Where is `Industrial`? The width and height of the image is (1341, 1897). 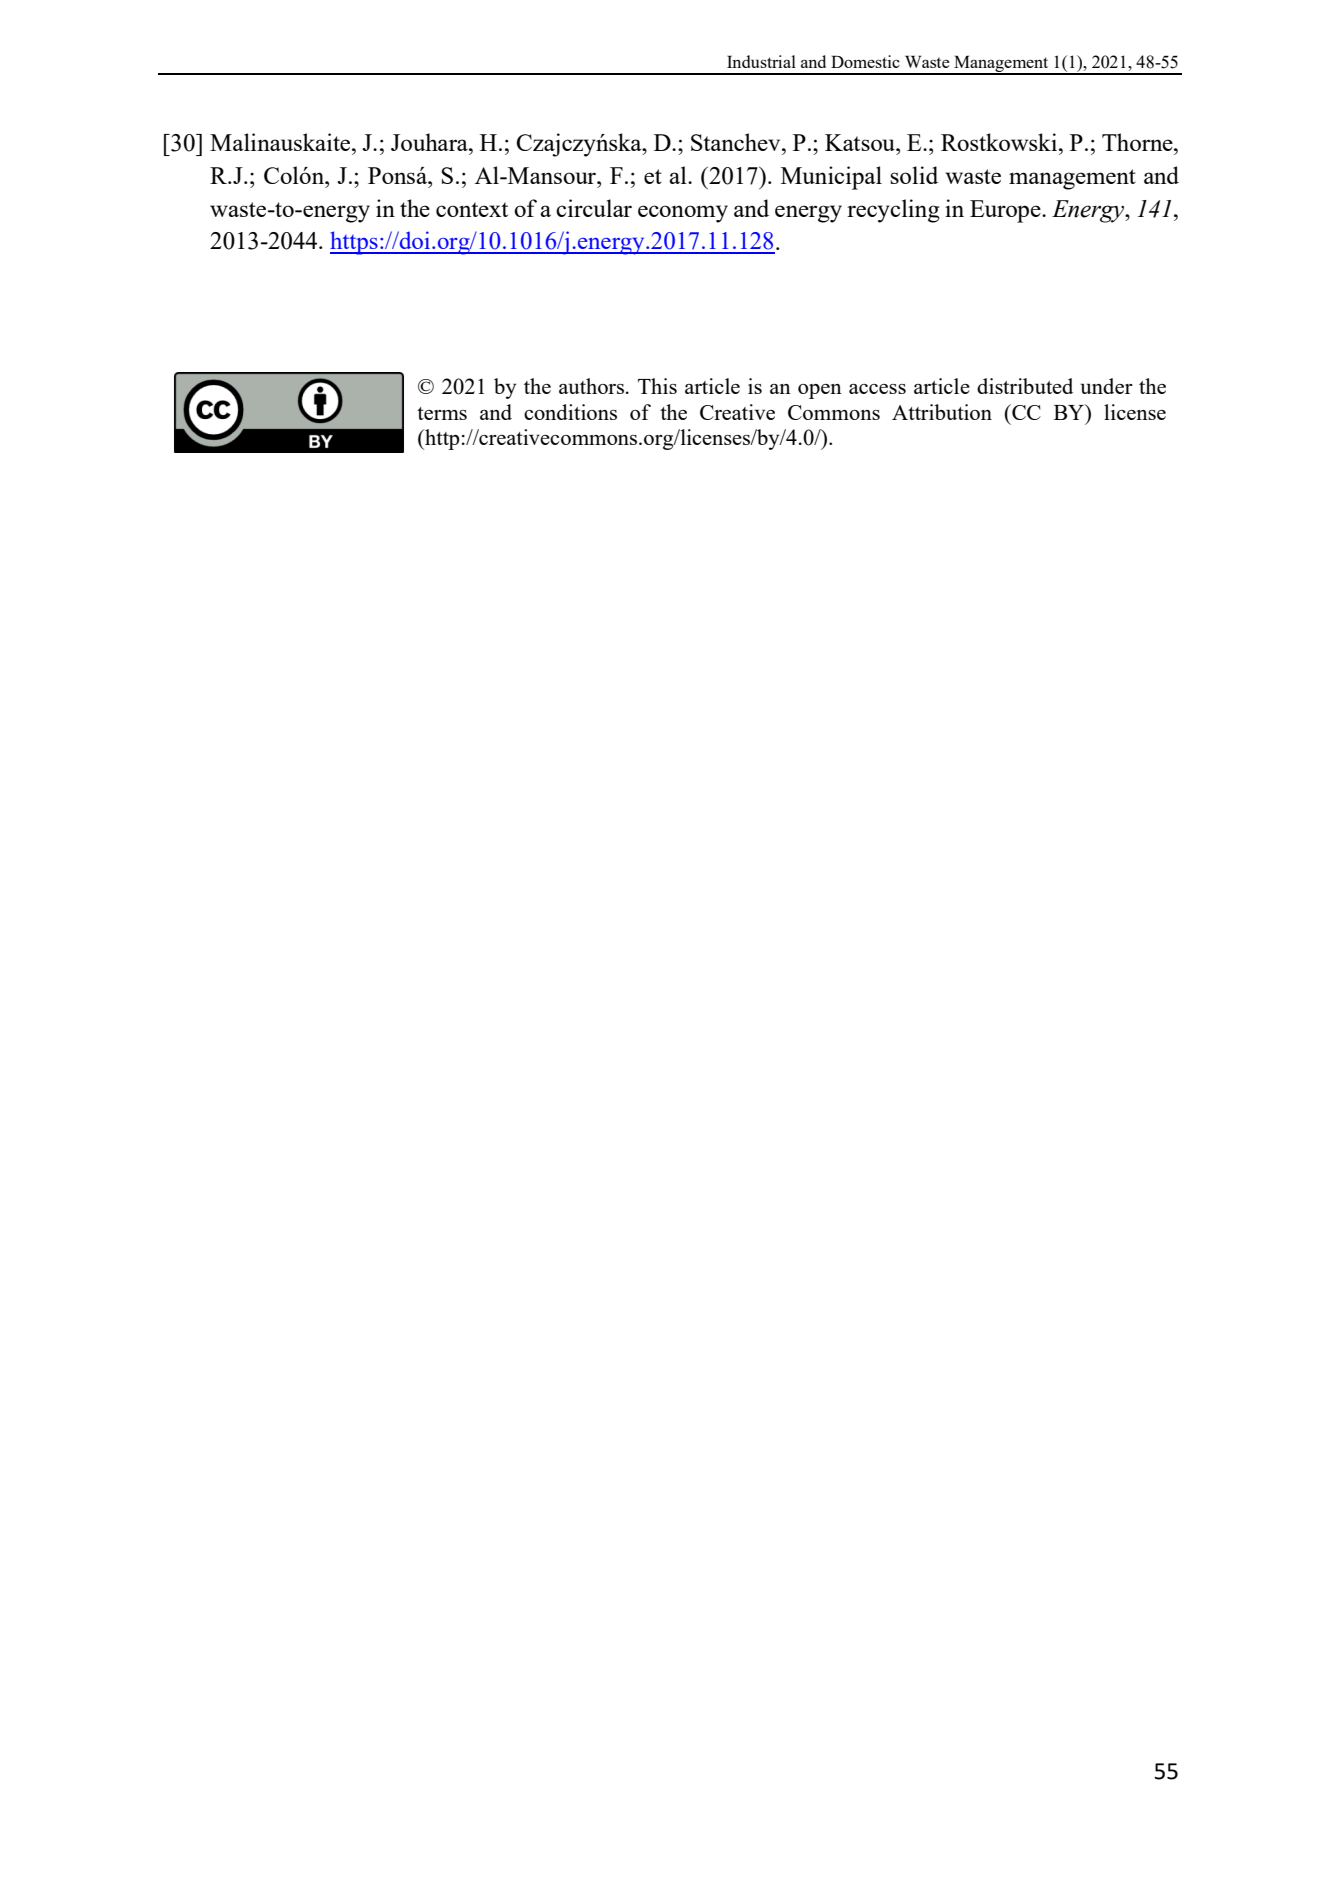
Industrial is located at coordinates (761, 61).
